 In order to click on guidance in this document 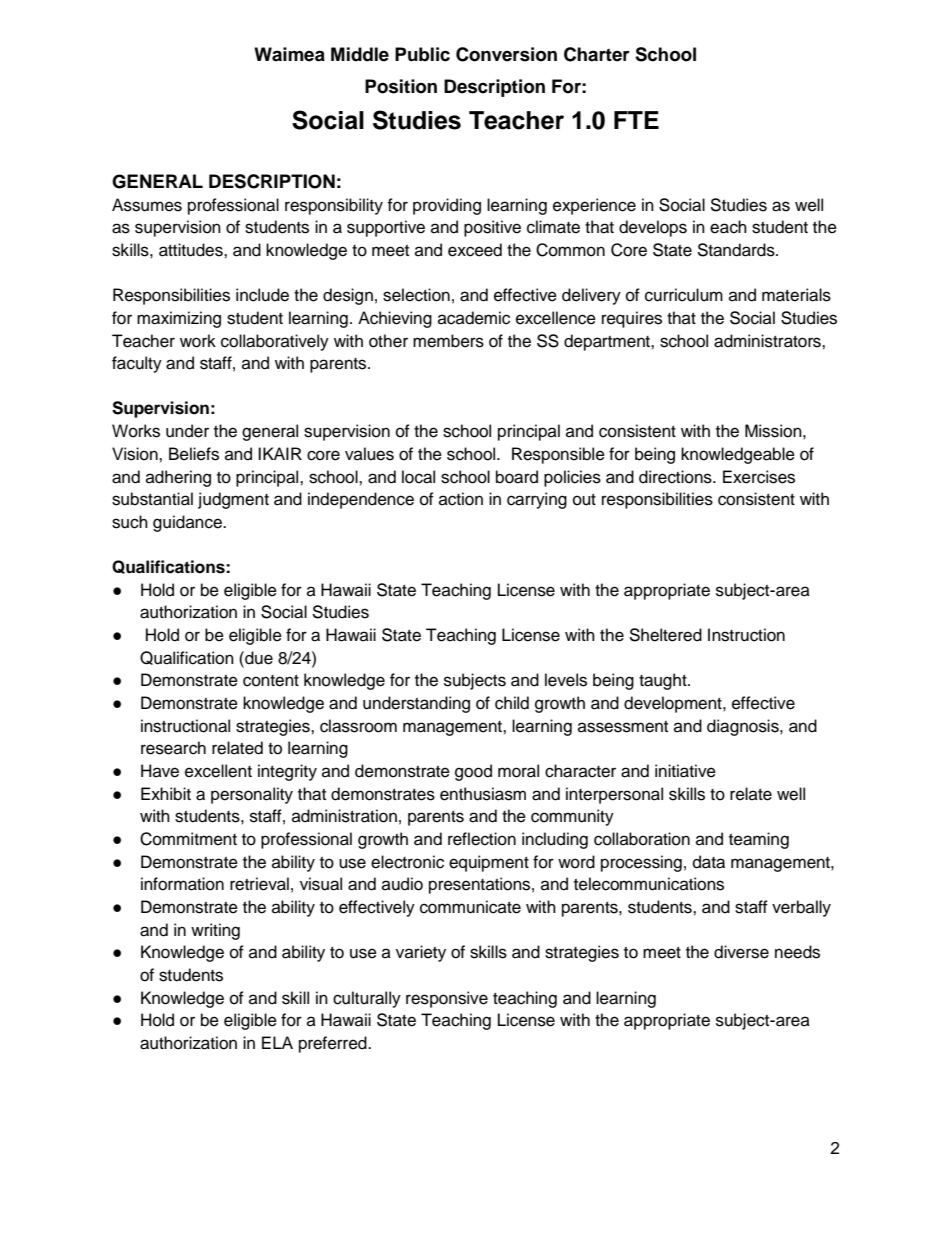, I will do `click(188, 523)`.
